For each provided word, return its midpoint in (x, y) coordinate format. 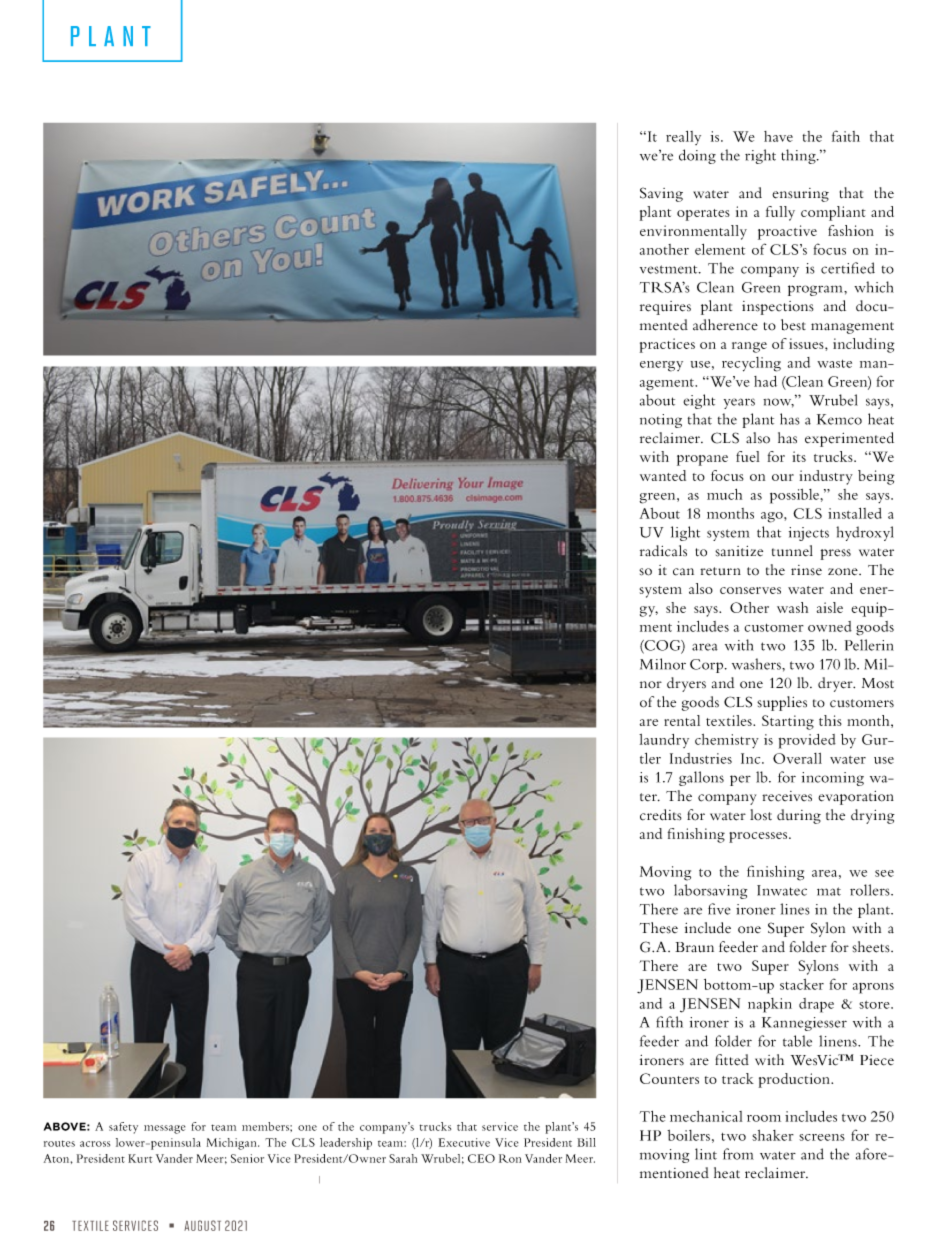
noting (661, 421)
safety (123, 1128)
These (659, 928)
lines (795, 909)
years (739, 403)
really (683, 138)
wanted (663, 475)
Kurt (140, 1158)
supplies (782, 703)
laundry (664, 741)
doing (697, 156)
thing (799, 156)
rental (682, 720)
